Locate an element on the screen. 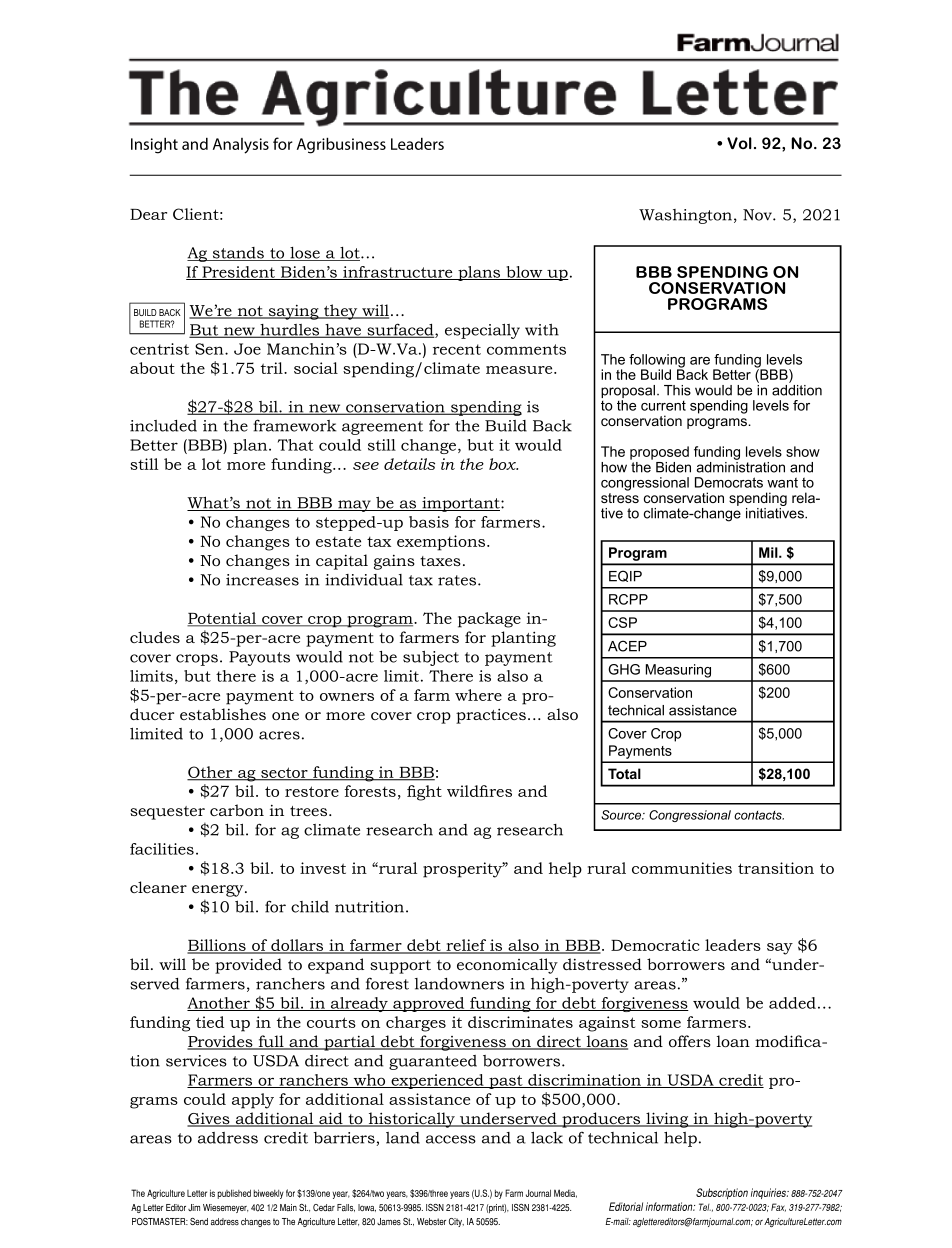 The height and width of the screenshot is (1248, 952). Analysis is located at coordinates (241, 146).
